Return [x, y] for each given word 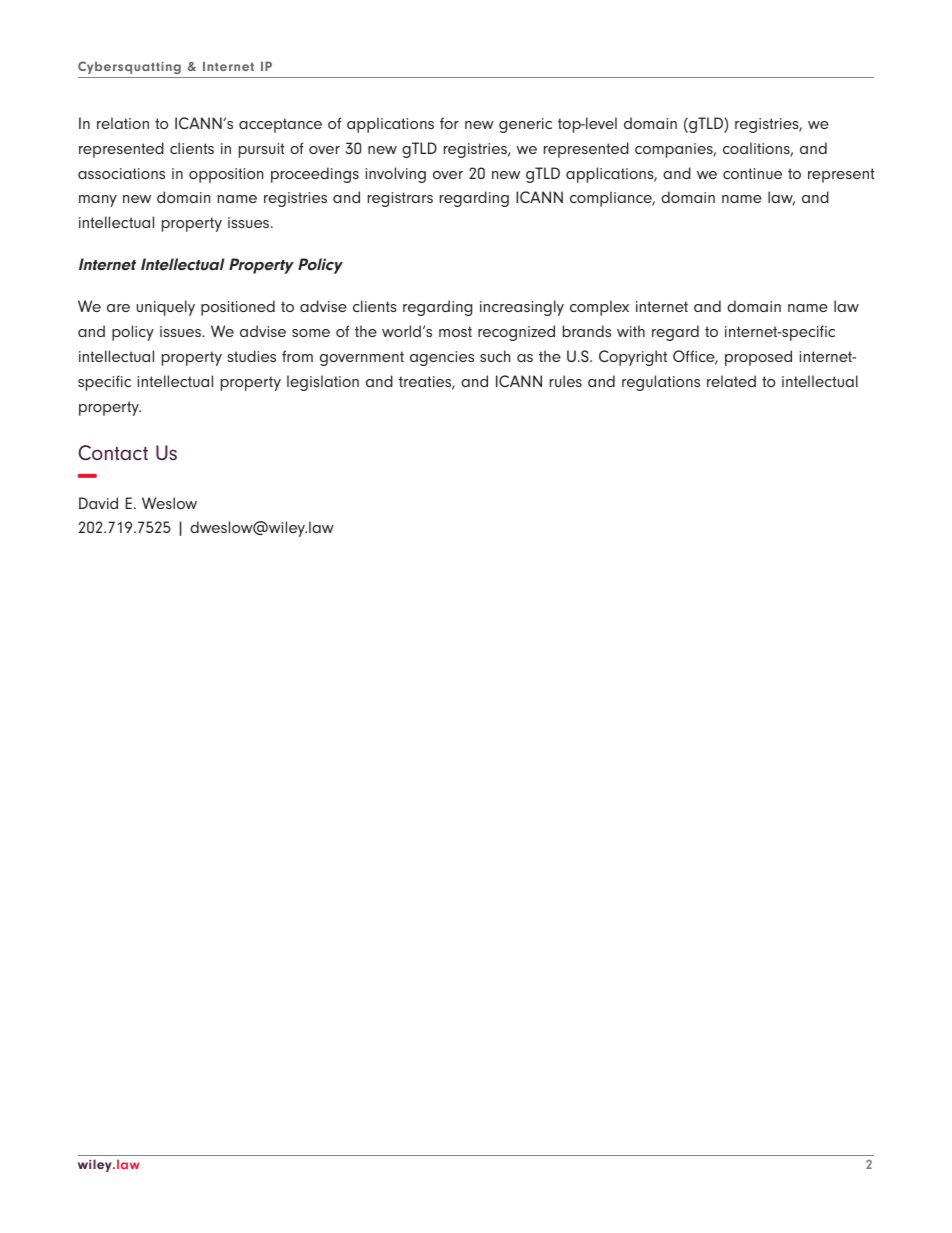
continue [752, 173]
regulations [661, 383]
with [631, 331]
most [455, 331]
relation [123, 123]
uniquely [166, 308]
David [98, 503]
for [449, 123]
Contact [113, 453]
